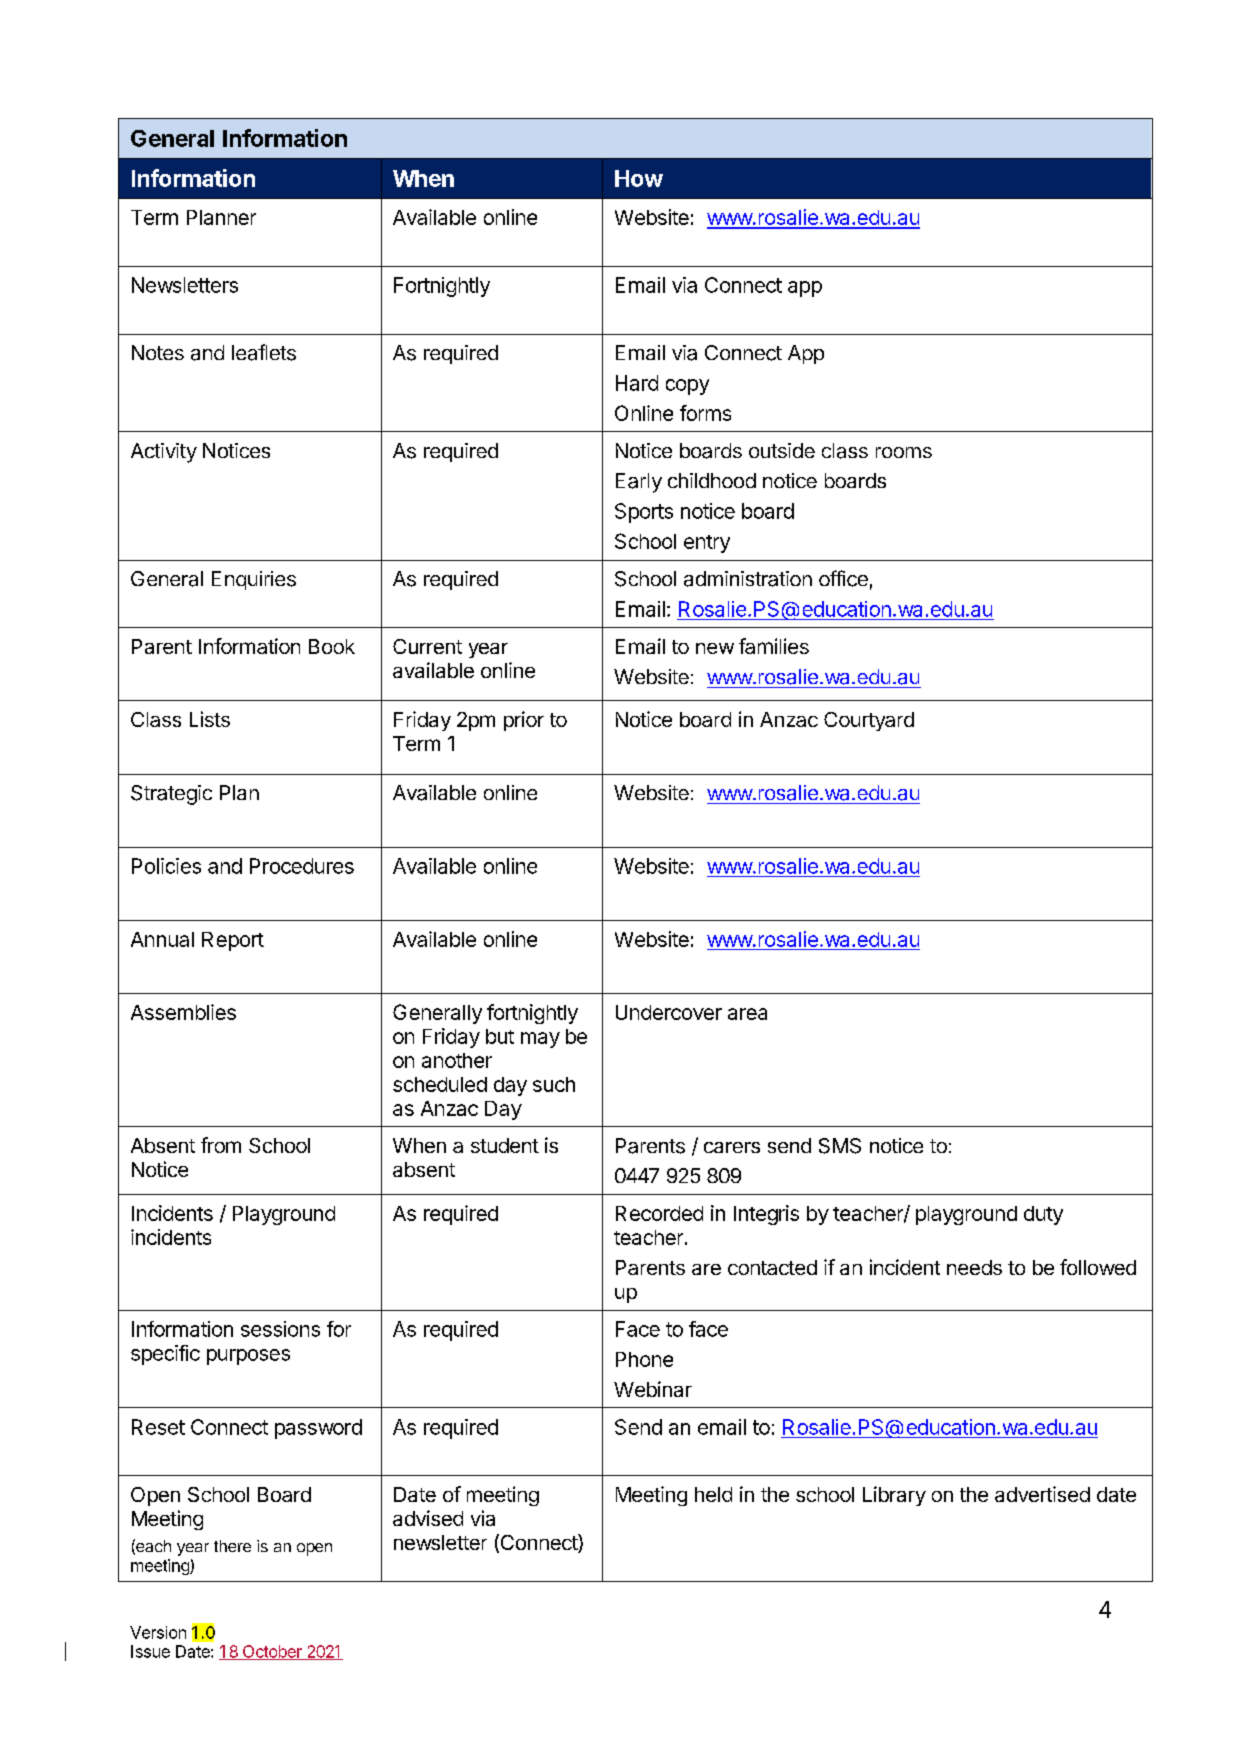 This document has height=1754, width=1240. What do you see at coordinates (659, 1213) in the document?
I see `Recorded` at bounding box center [659, 1213].
